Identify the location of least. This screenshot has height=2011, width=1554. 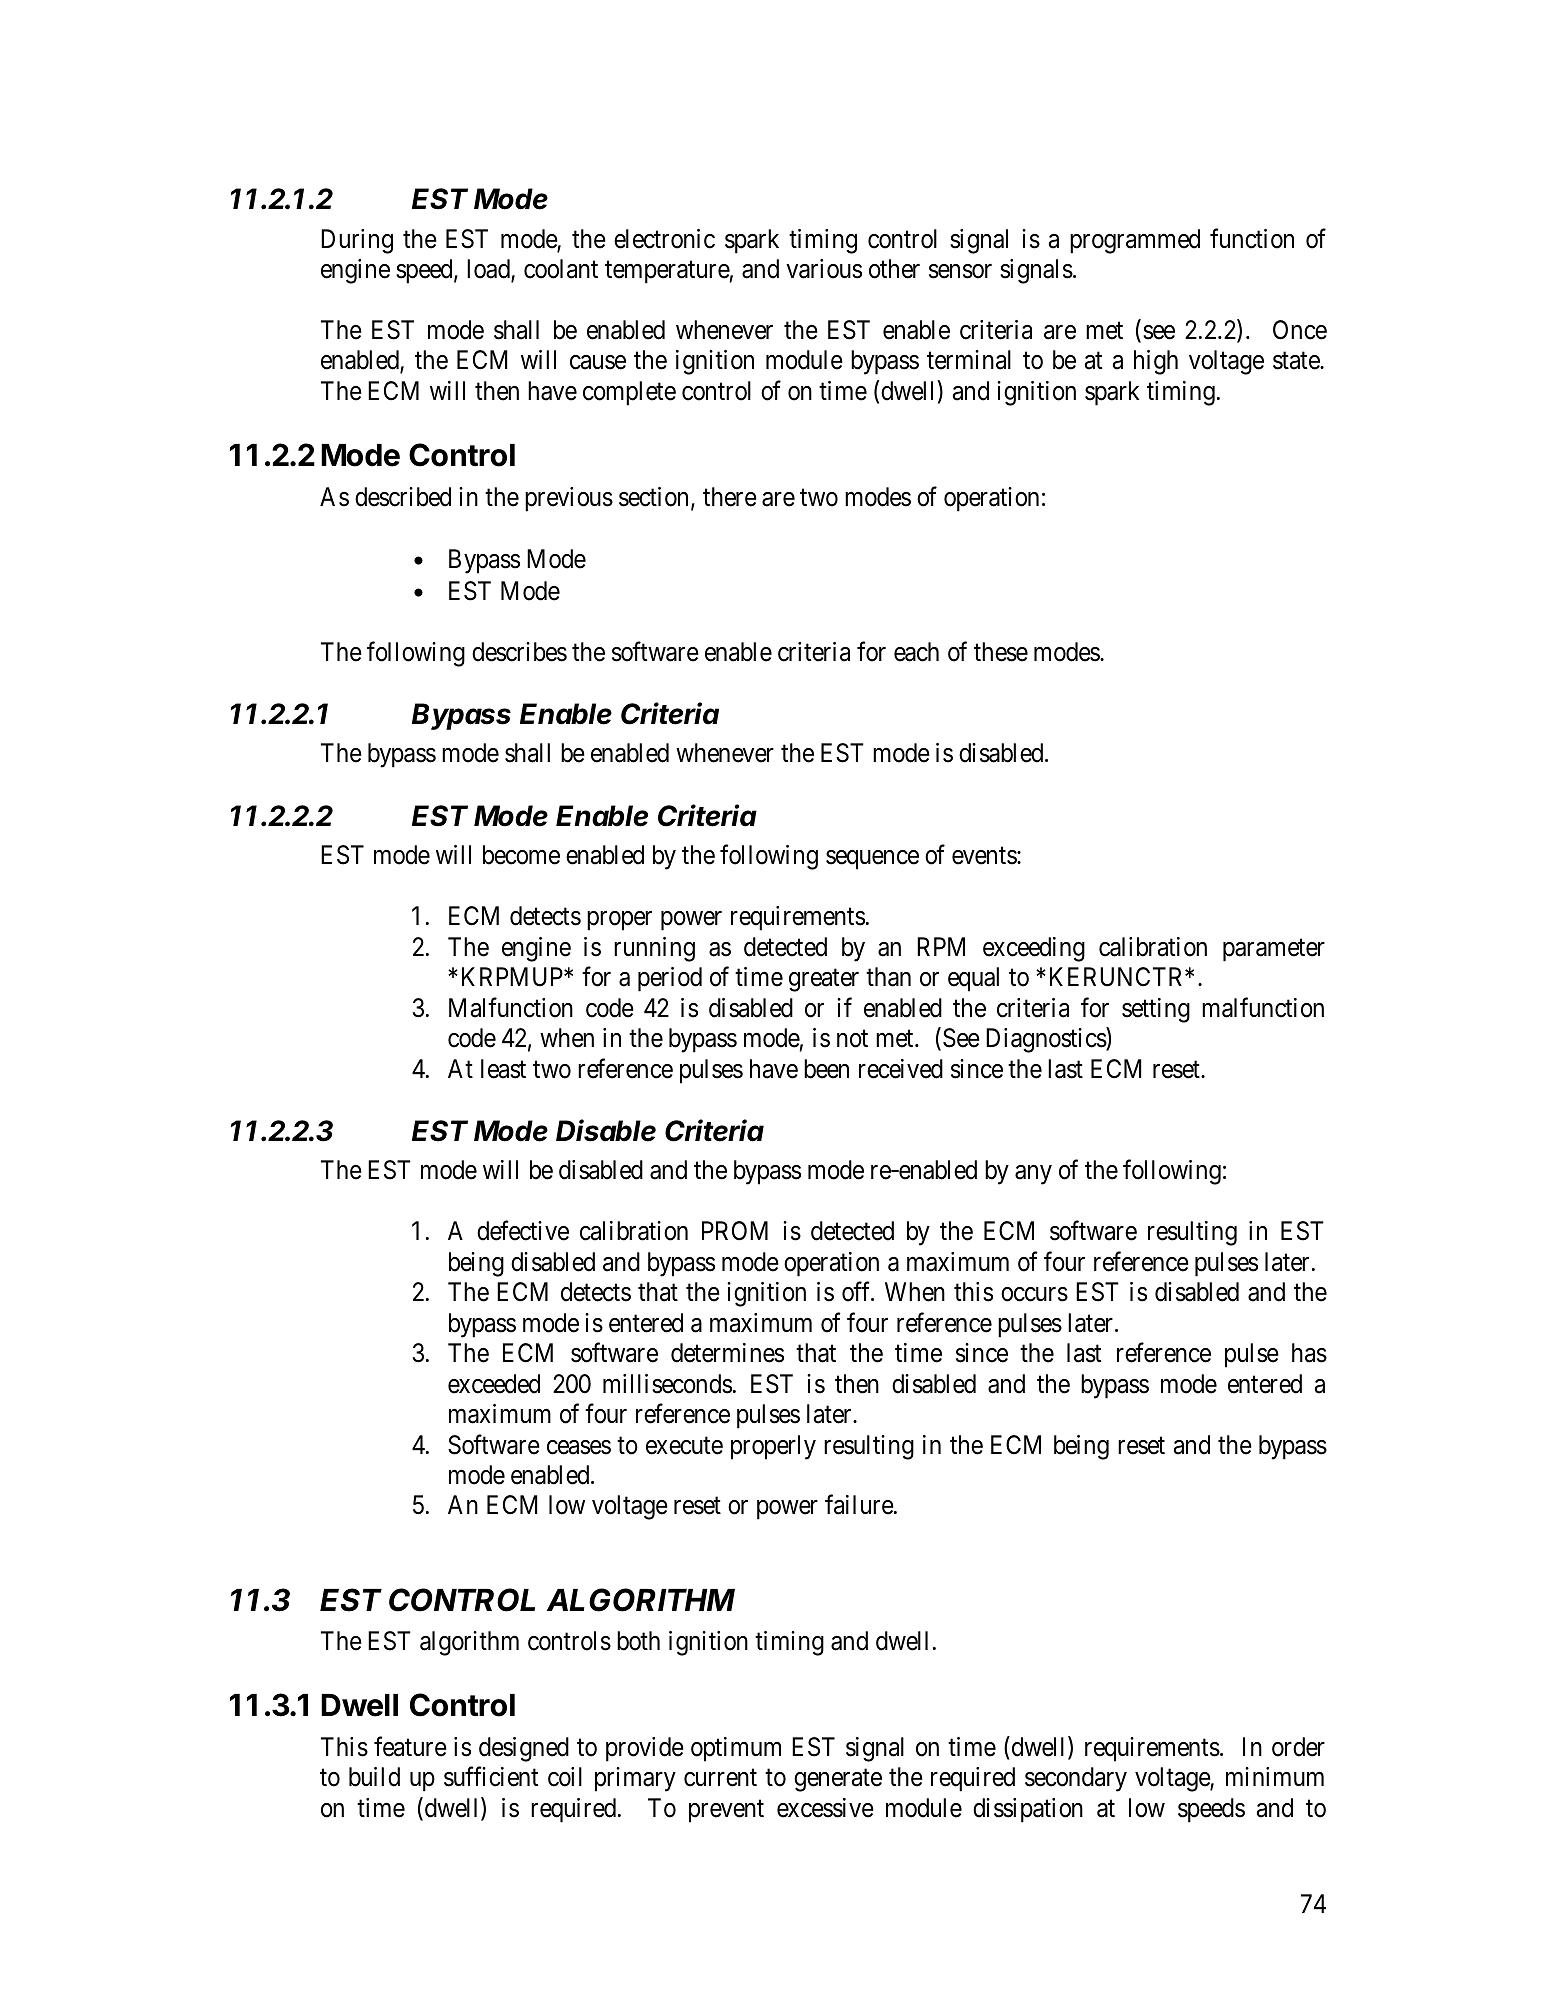
(503, 1069).
